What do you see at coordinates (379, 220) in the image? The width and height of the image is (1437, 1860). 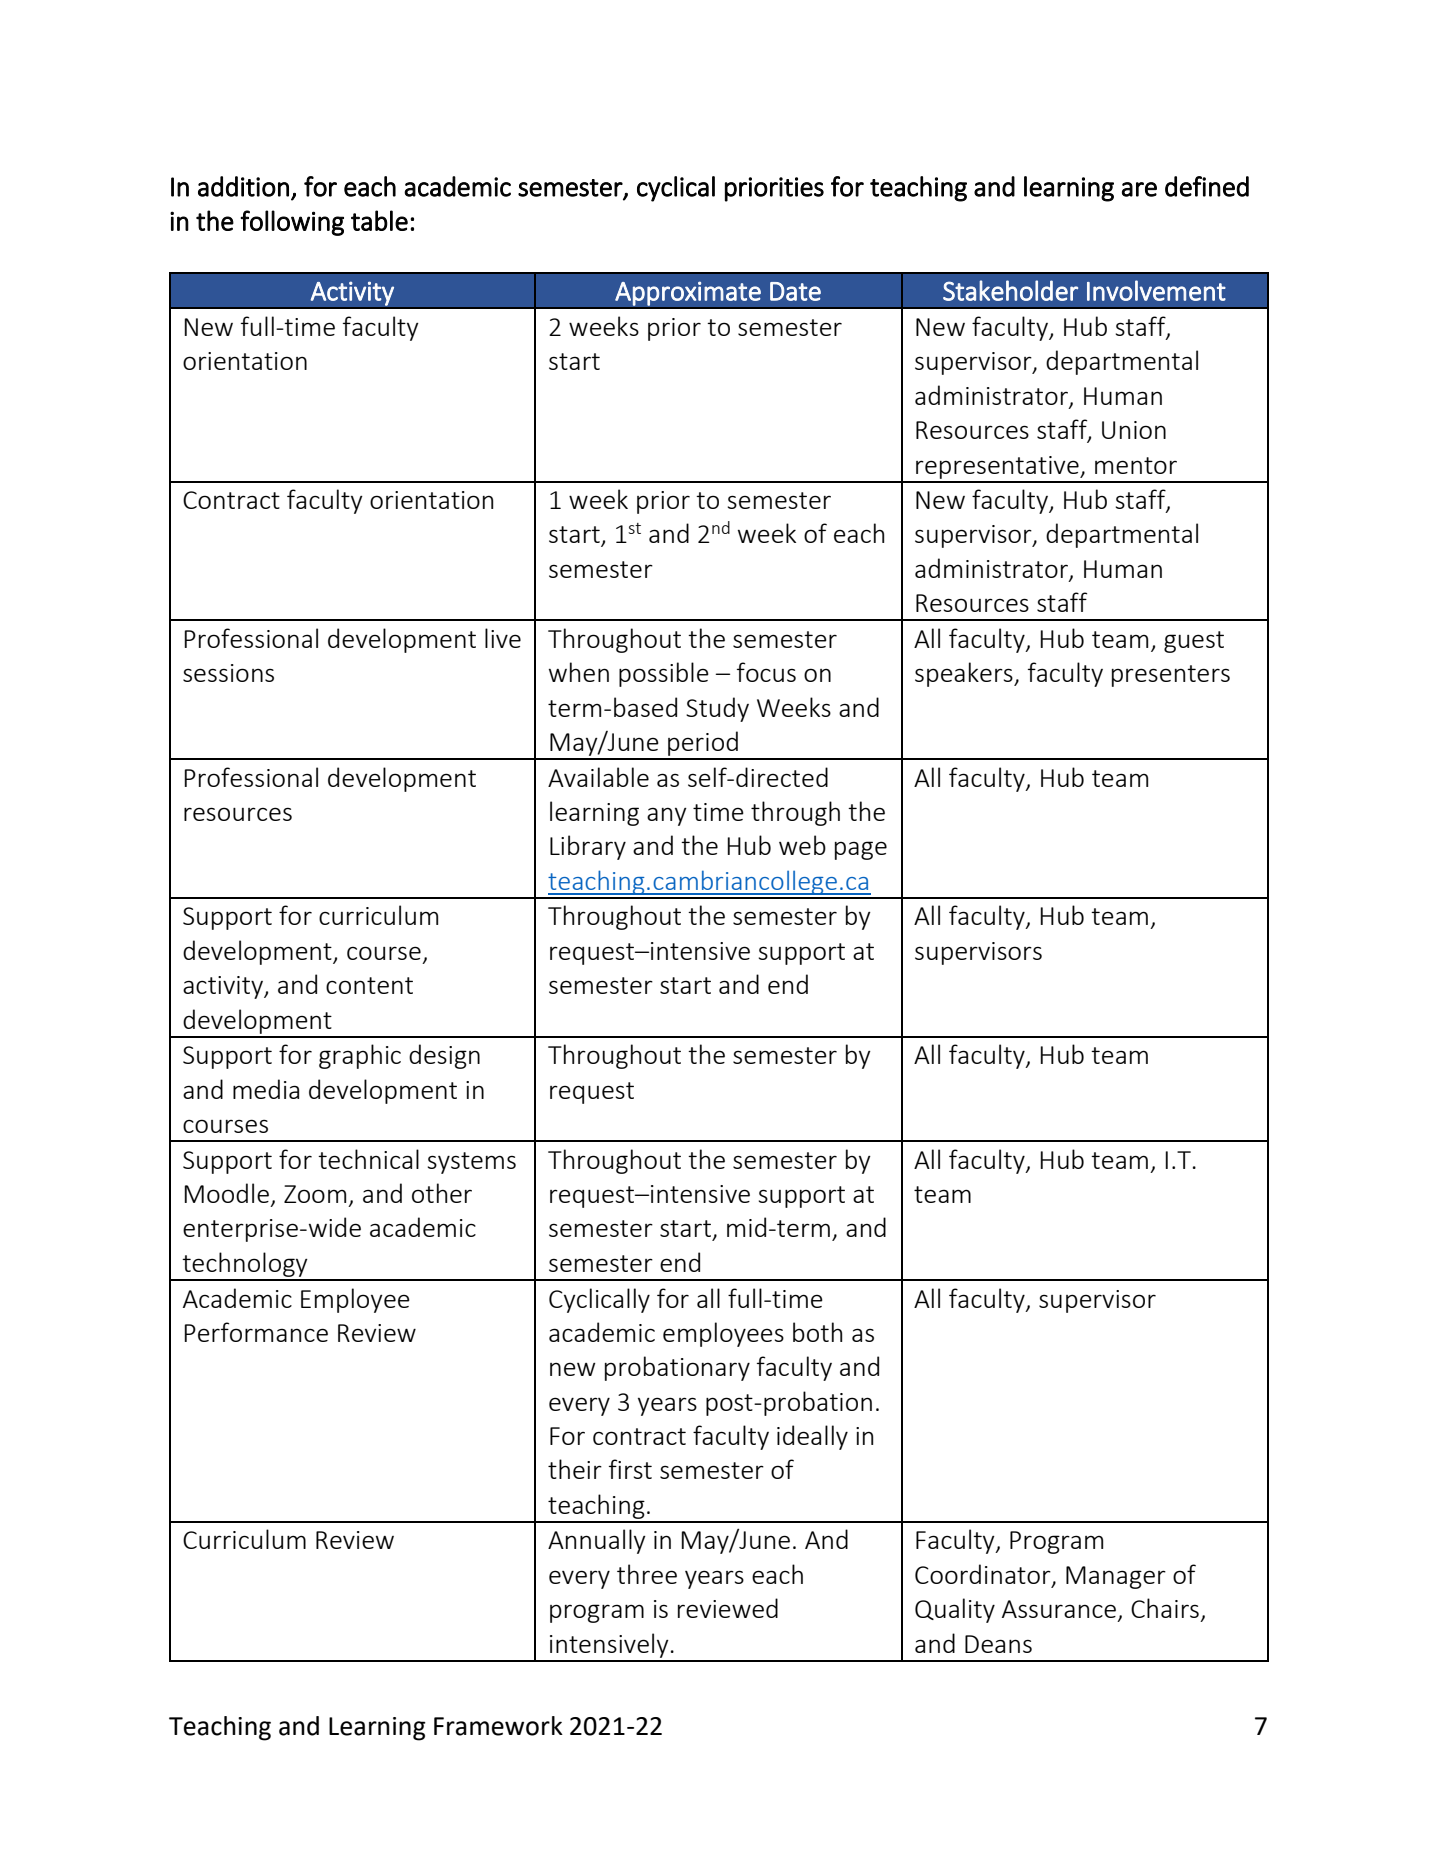 I see `table` at bounding box center [379, 220].
